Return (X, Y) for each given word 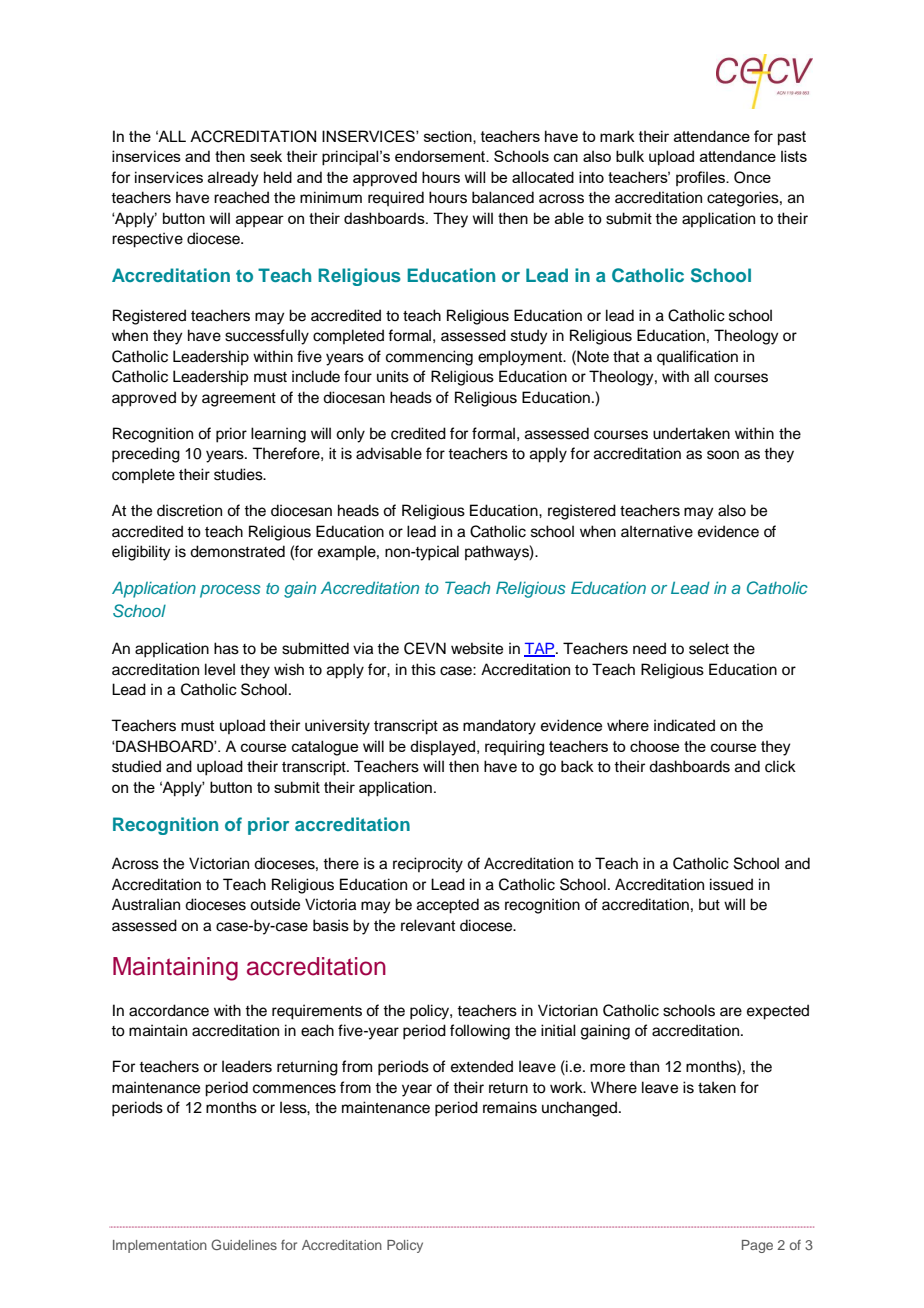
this (423, 669)
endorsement (441, 156)
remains (510, 1107)
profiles (702, 178)
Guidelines (244, 1244)
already (233, 179)
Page (757, 1246)
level (220, 669)
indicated (684, 725)
